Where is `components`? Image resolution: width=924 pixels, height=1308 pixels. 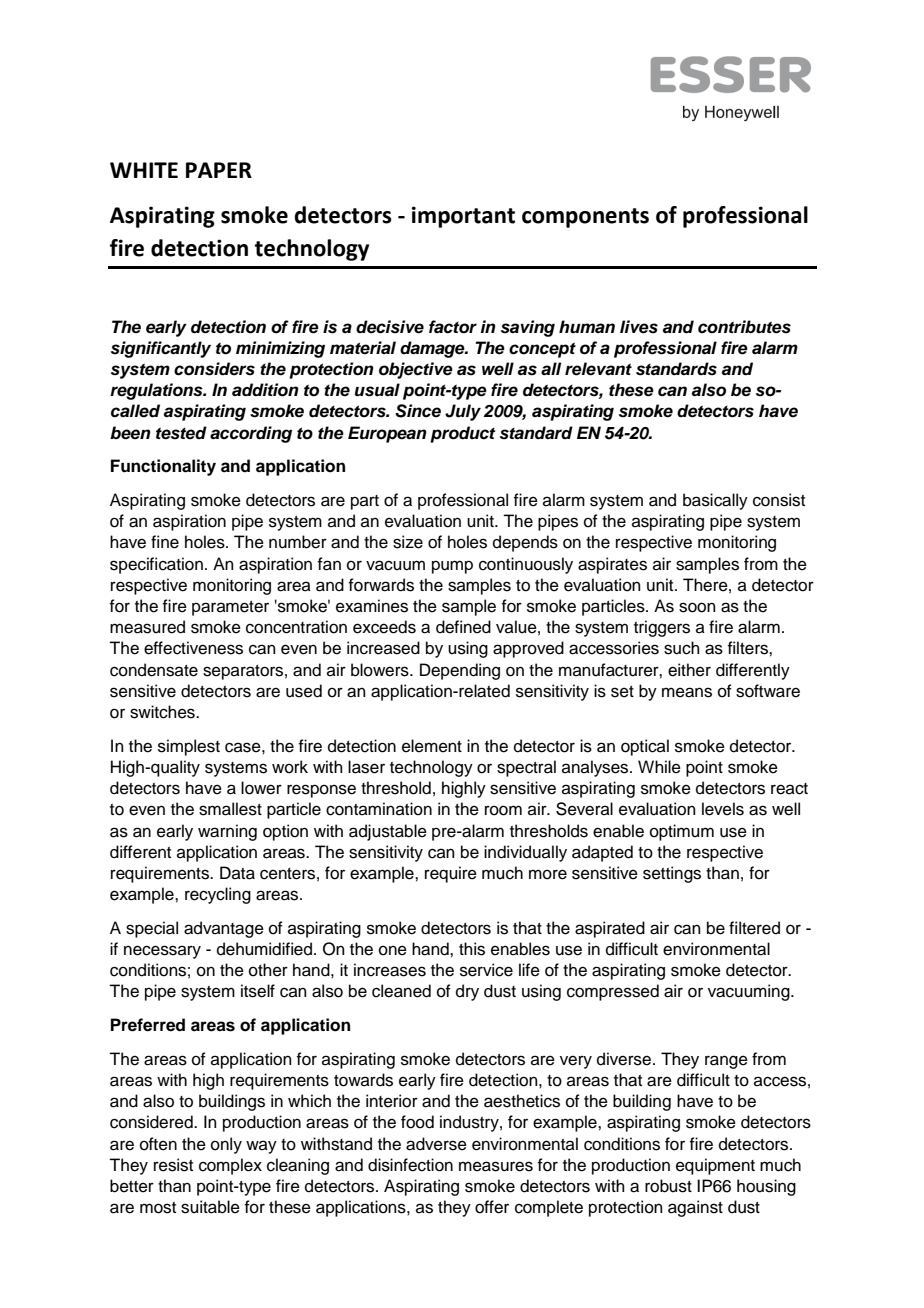 components is located at coordinates (585, 218).
